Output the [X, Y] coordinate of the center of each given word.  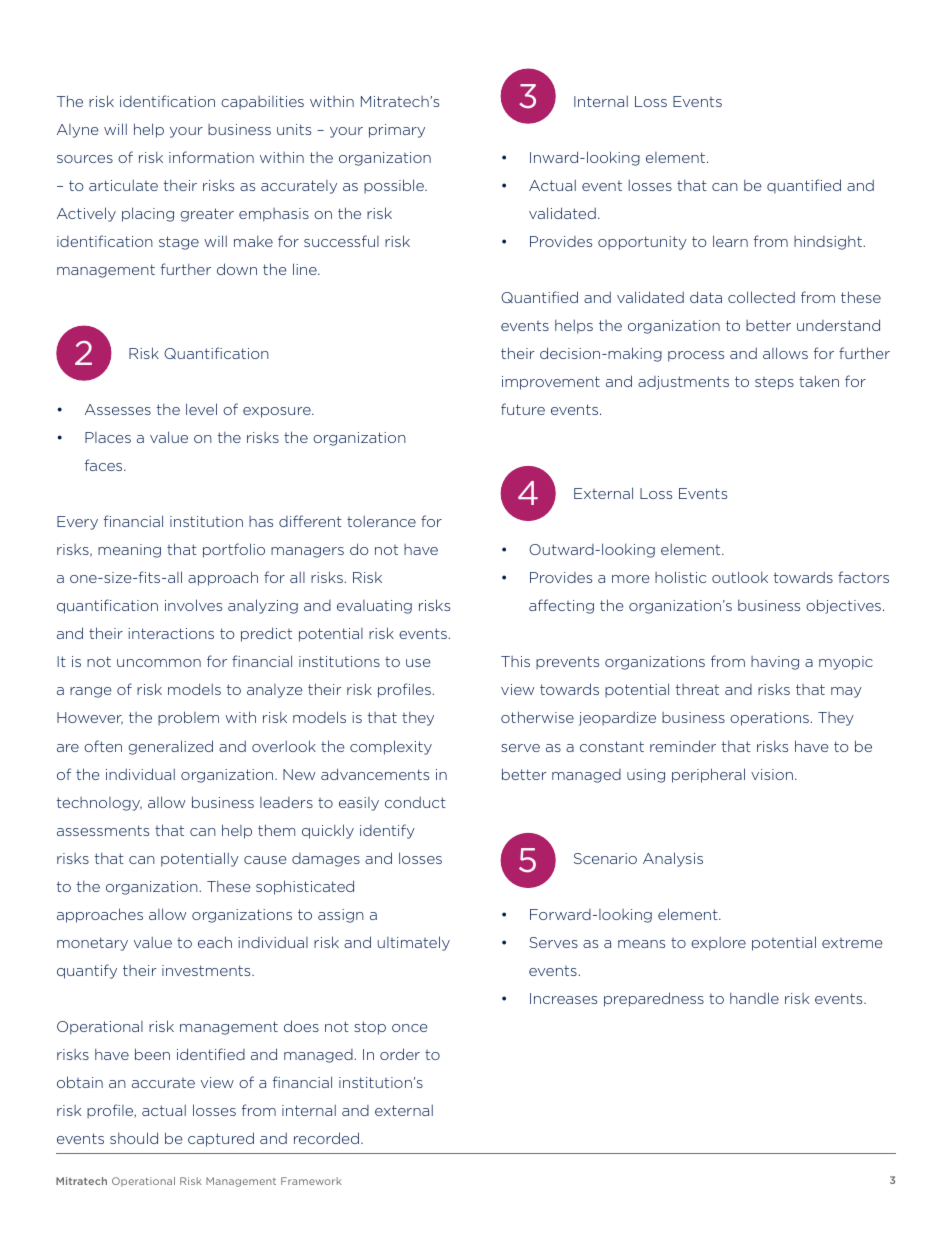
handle [754, 998]
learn [730, 241]
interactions [171, 633]
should [134, 1138]
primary [397, 131]
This [515, 661]
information [211, 157]
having [775, 663]
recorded [326, 1138]
